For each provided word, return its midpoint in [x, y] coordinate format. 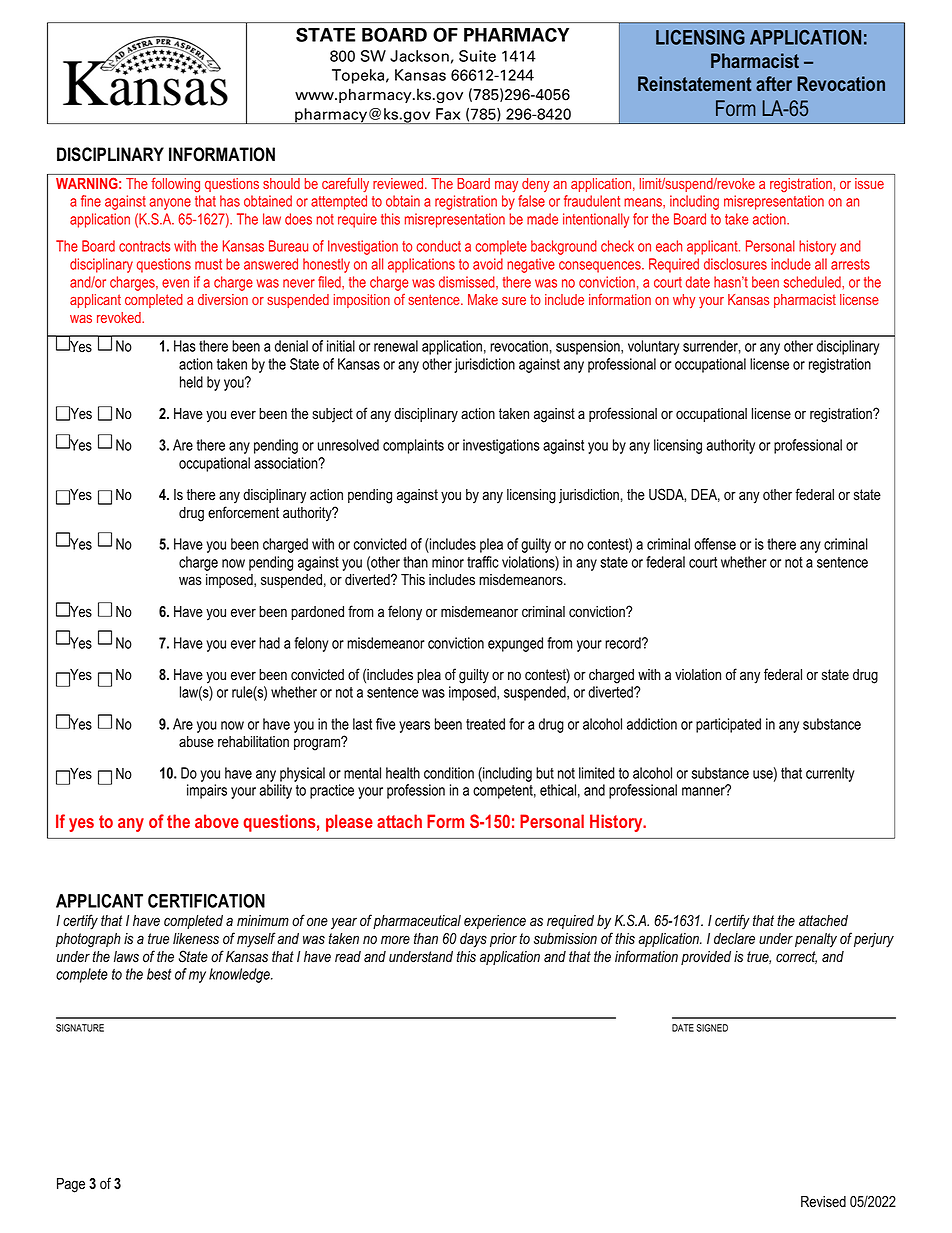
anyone [170, 204]
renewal [396, 346]
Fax [448, 114]
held [191, 382]
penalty [816, 940]
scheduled [813, 282]
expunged [515, 644]
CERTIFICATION [206, 901]
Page [71, 1185]
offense [715, 544]
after [774, 83]
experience [495, 922]
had [269, 643]
